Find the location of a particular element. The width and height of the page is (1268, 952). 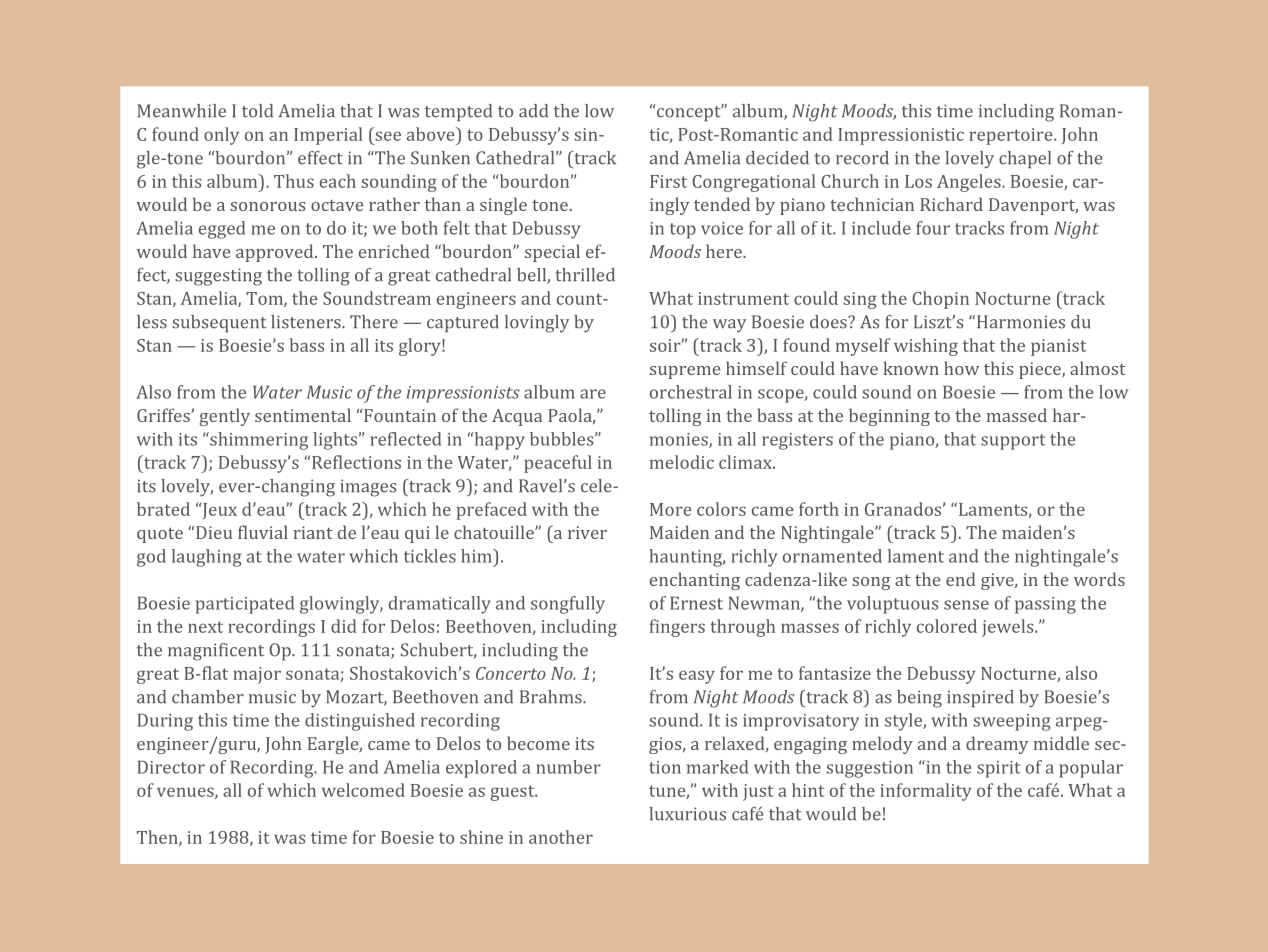

only is located at coordinates (221, 136).
